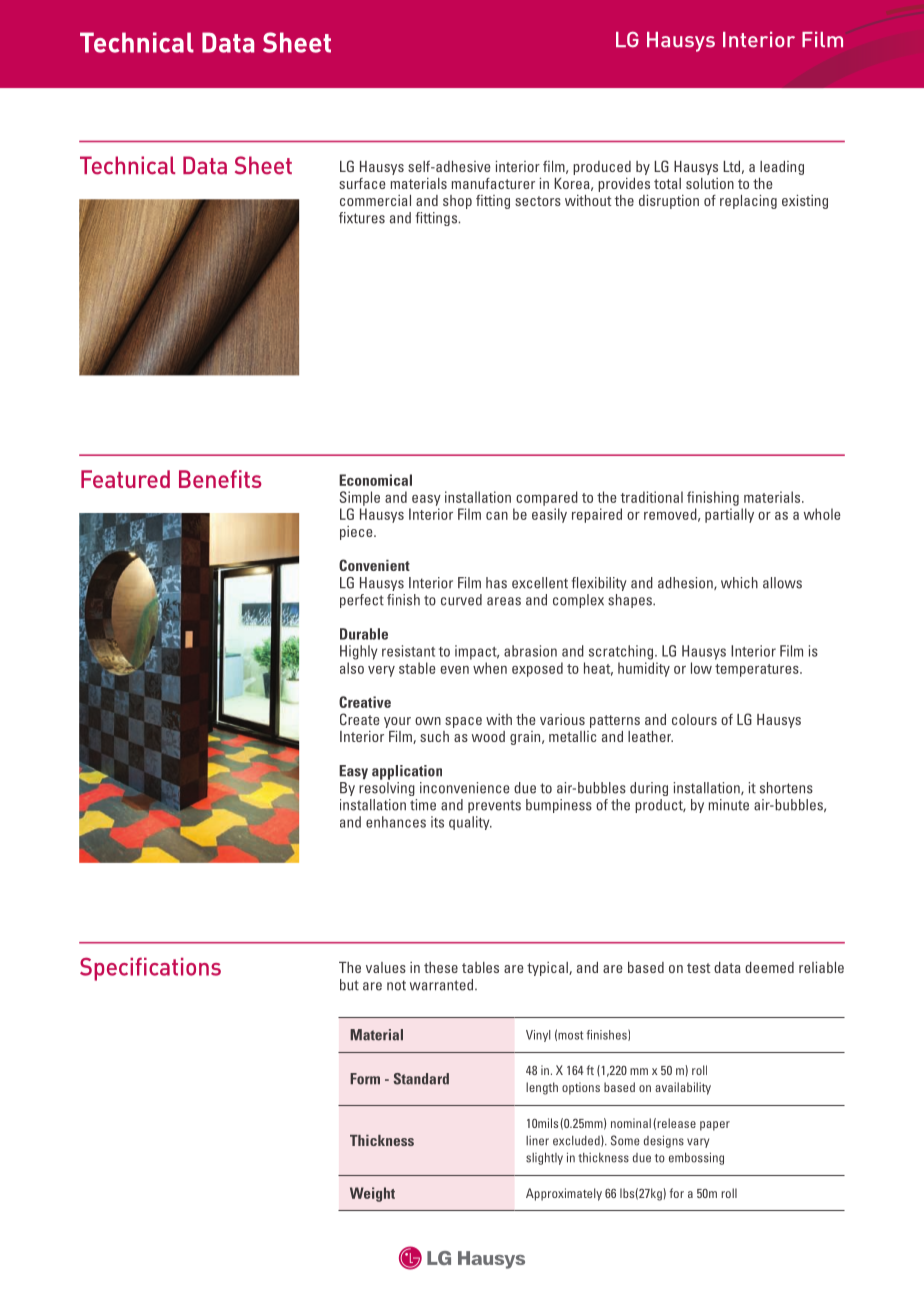 This screenshot has width=924, height=1308. I want to click on surface, so click(362, 183).
